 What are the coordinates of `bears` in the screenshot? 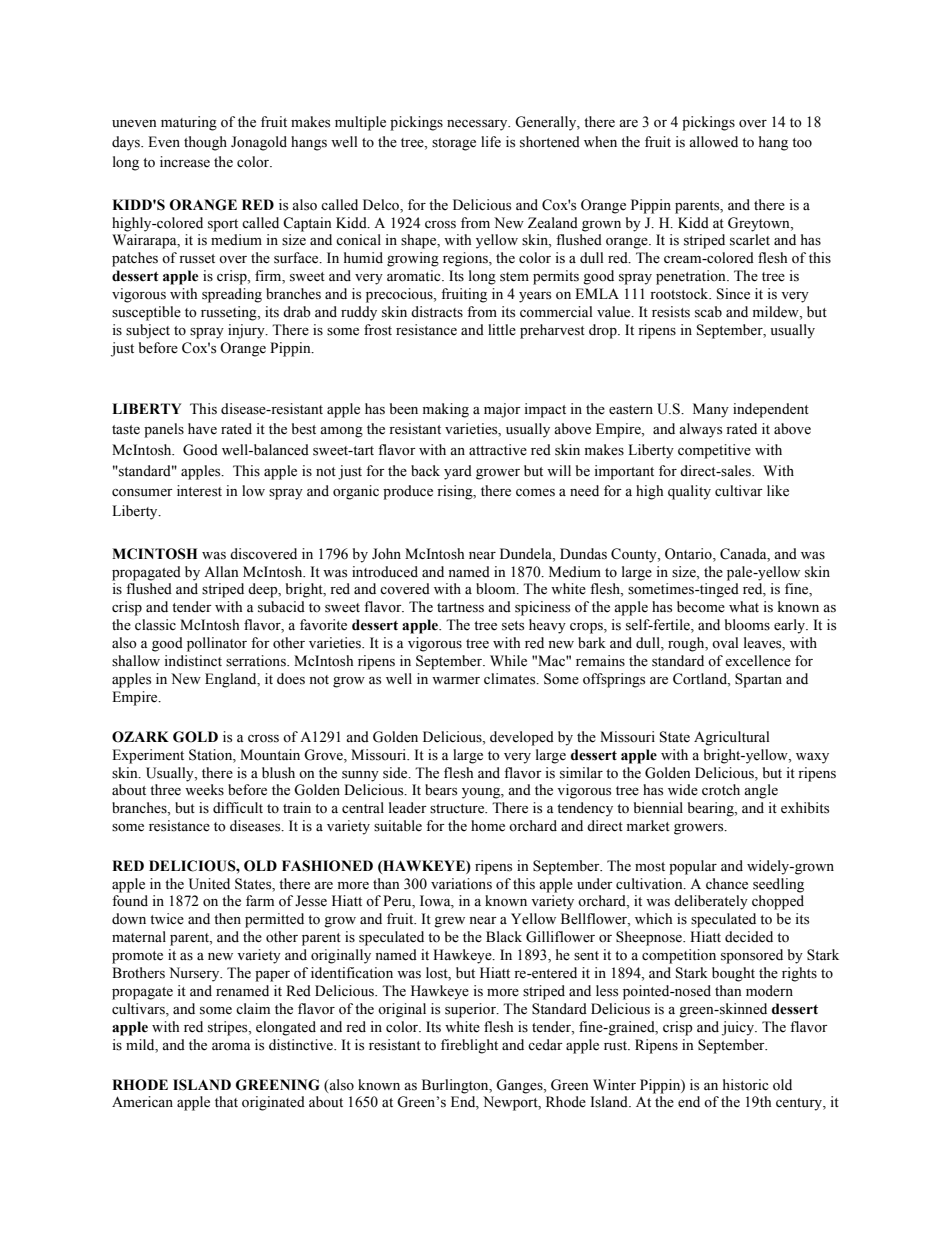 It's located at (441, 790).
